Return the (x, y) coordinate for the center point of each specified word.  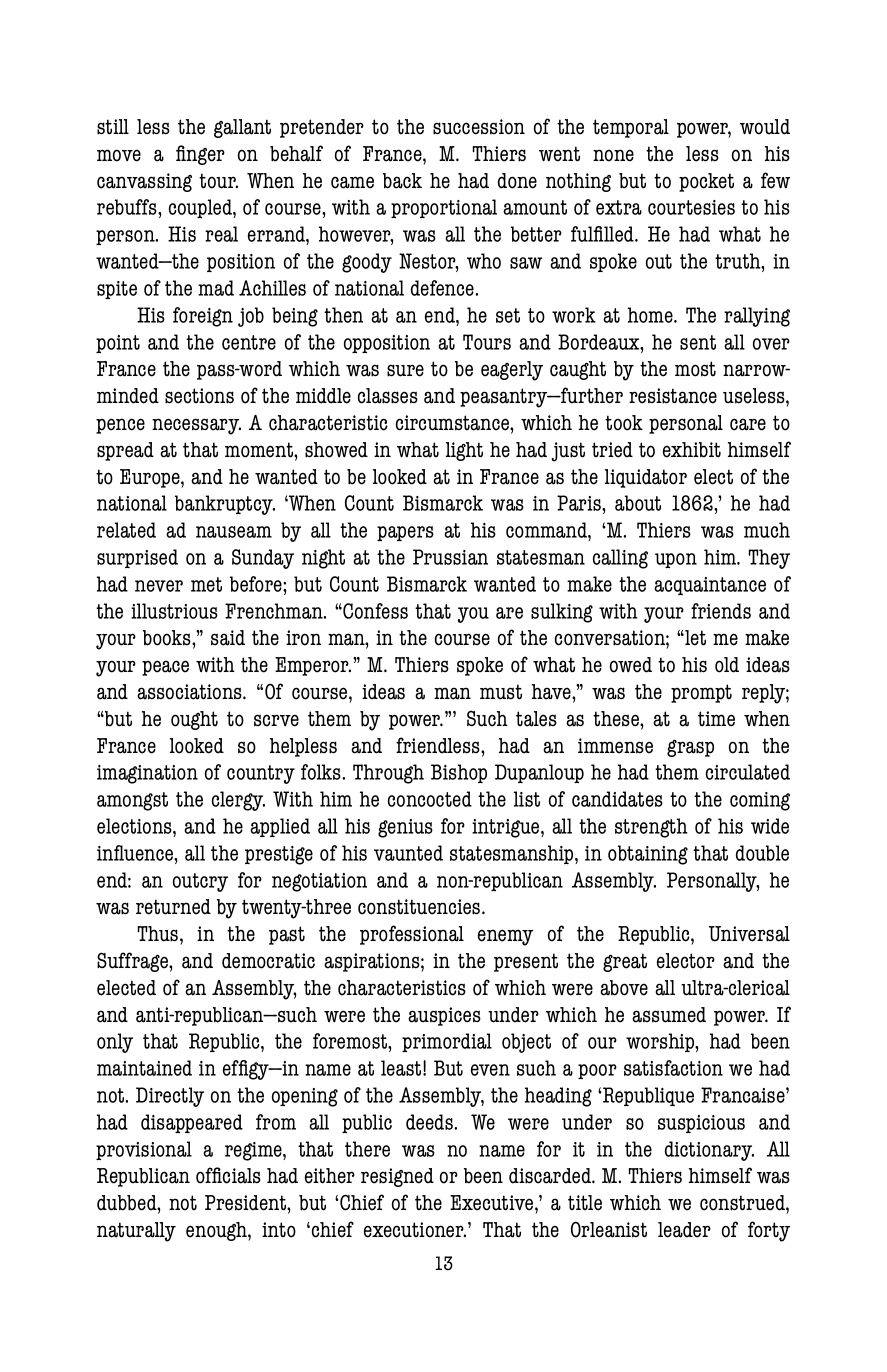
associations (190, 692)
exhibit (692, 450)
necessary (196, 426)
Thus (159, 934)
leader (684, 1230)
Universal (749, 934)
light (464, 451)
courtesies (691, 207)
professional (412, 935)
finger (200, 155)
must (501, 692)
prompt (701, 693)
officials (228, 1175)
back (402, 181)
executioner (415, 1230)
